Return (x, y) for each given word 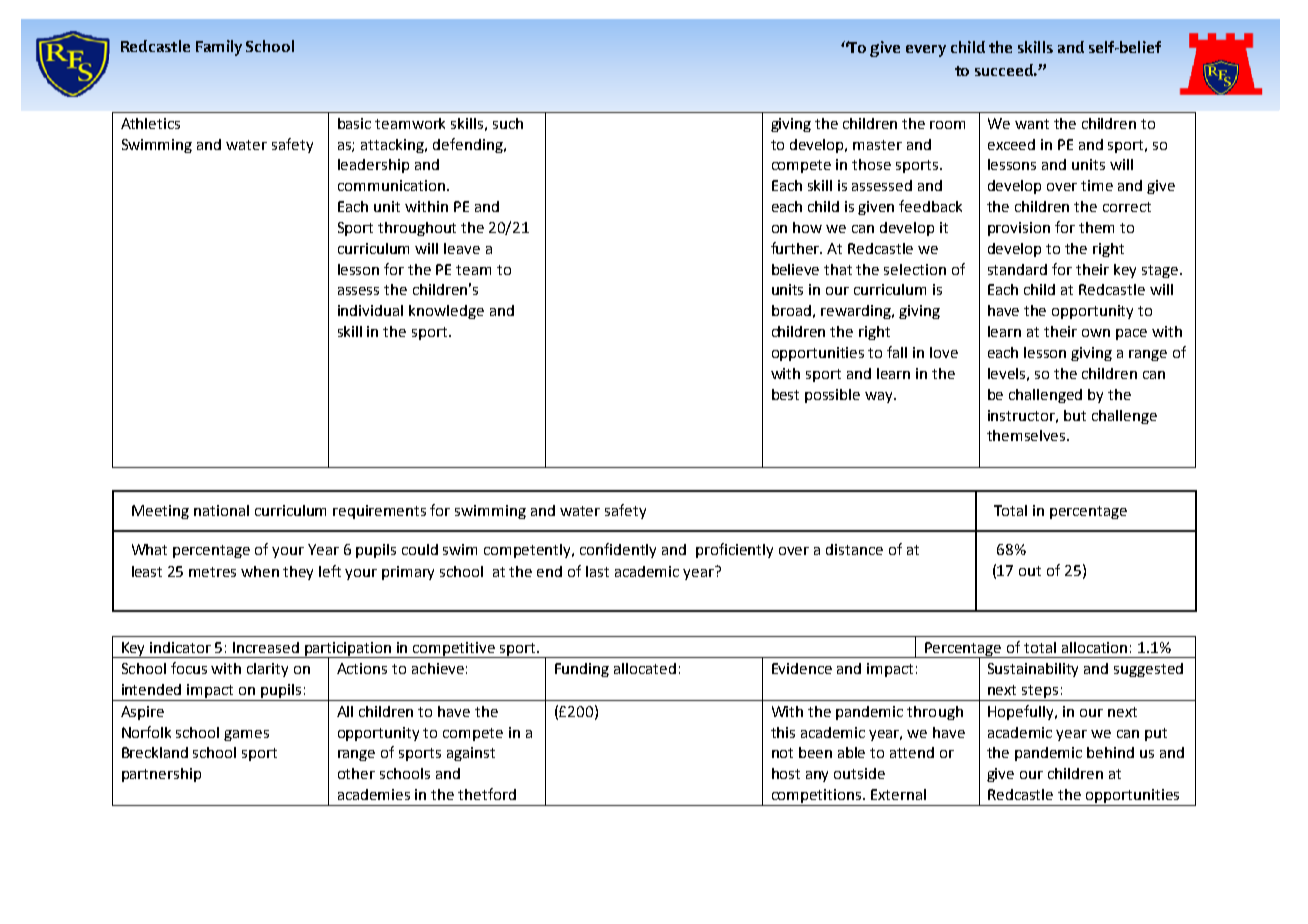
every (926, 51)
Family (219, 48)
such (508, 123)
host (786, 773)
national (221, 510)
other (356, 773)
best (785, 394)
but (1075, 415)
